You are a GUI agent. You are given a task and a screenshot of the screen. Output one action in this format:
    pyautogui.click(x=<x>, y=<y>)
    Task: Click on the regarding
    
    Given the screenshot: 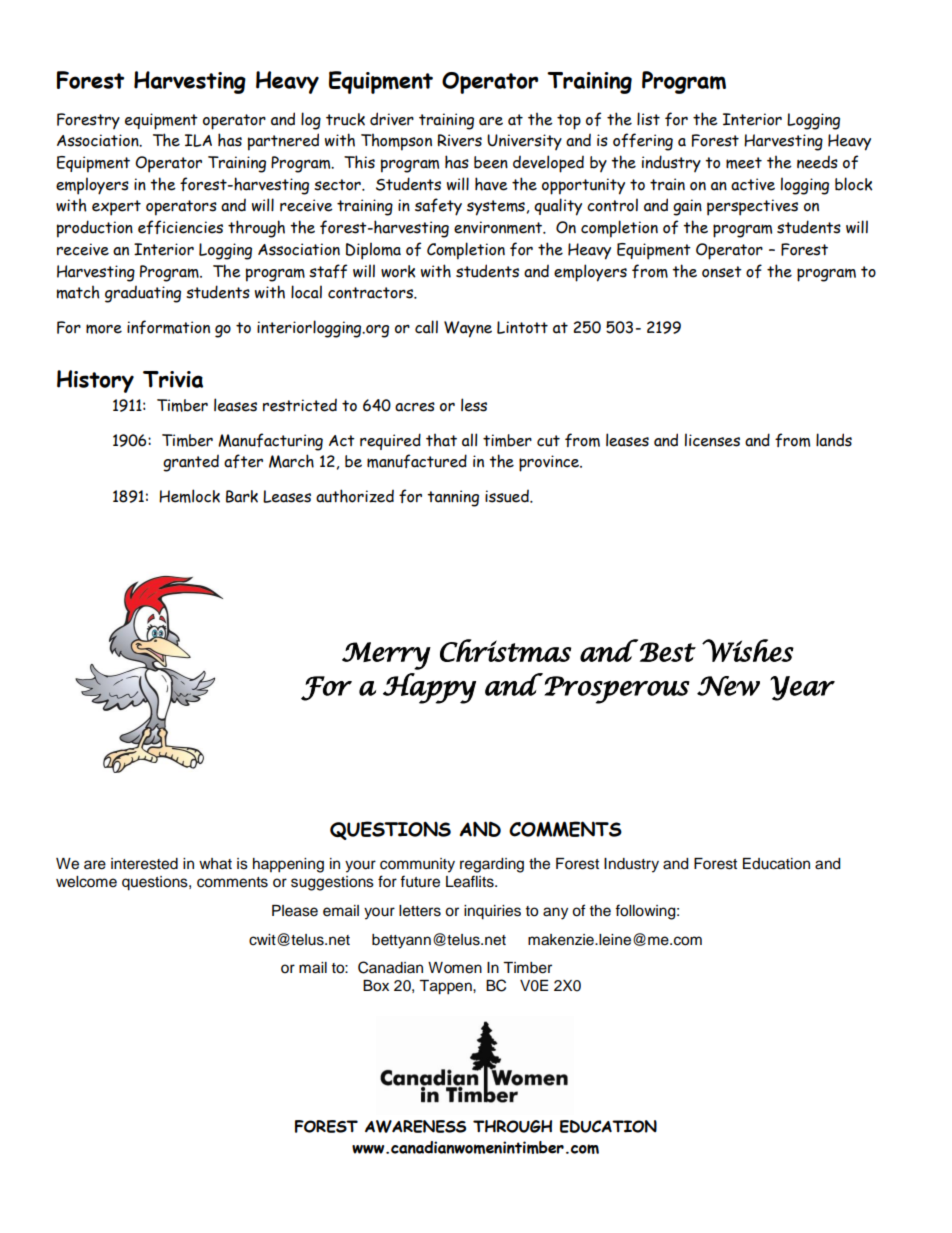 What is the action you would take?
    pyautogui.click(x=492, y=865)
